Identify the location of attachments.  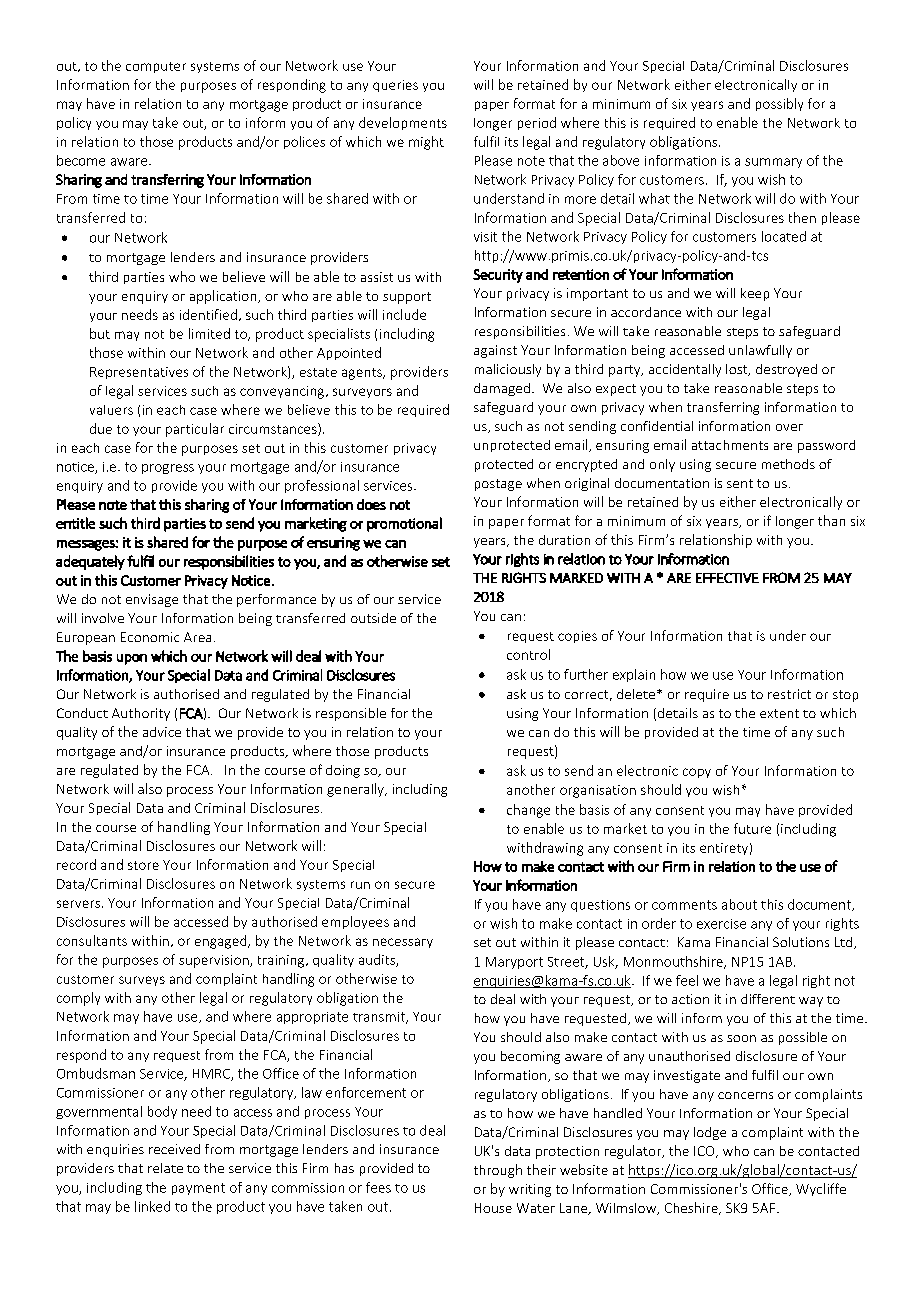
(730, 445).
